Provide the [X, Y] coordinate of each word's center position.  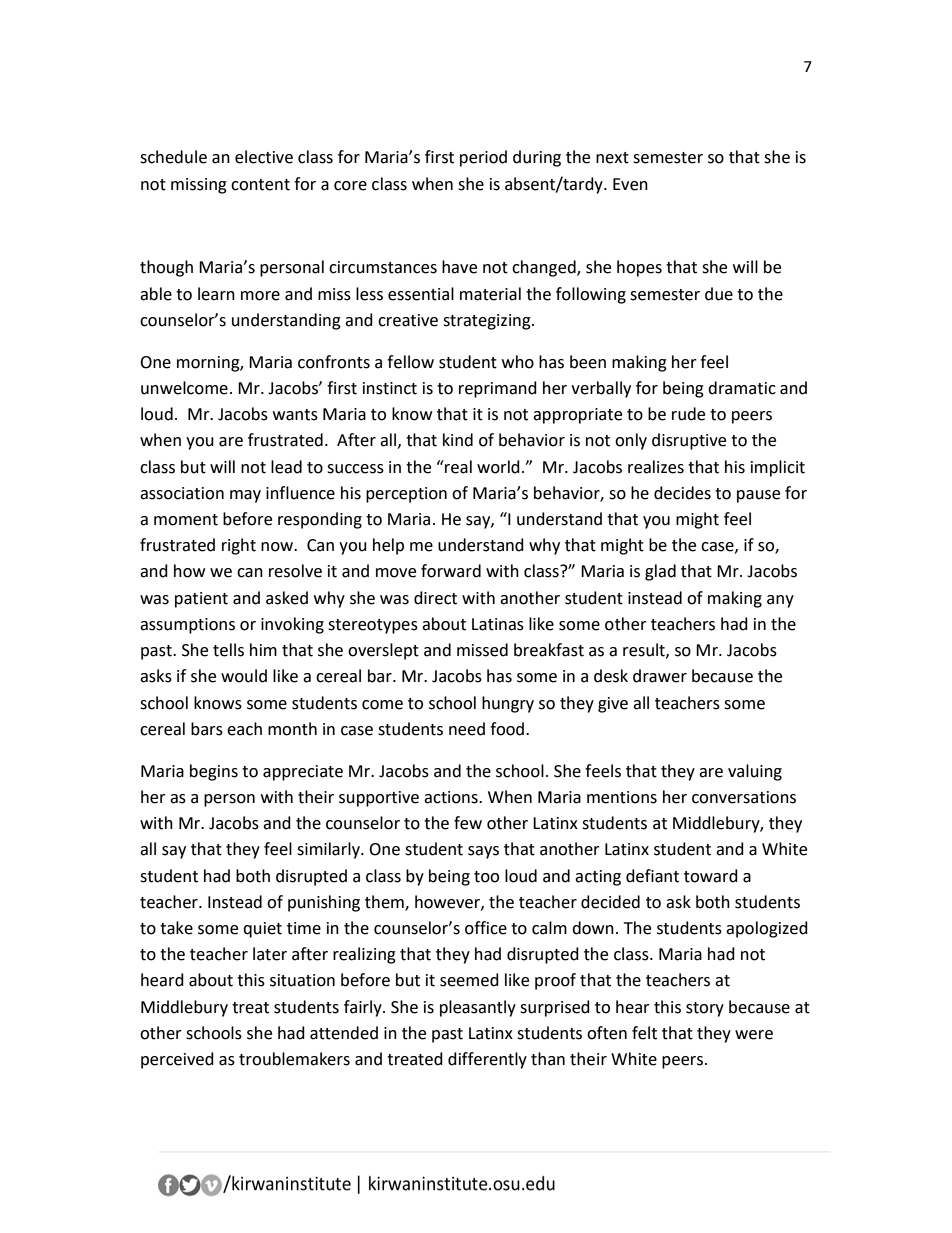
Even [630, 184]
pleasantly [478, 1008]
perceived [177, 1060]
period [483, 158]
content [260, 185]
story [705, 1009]
